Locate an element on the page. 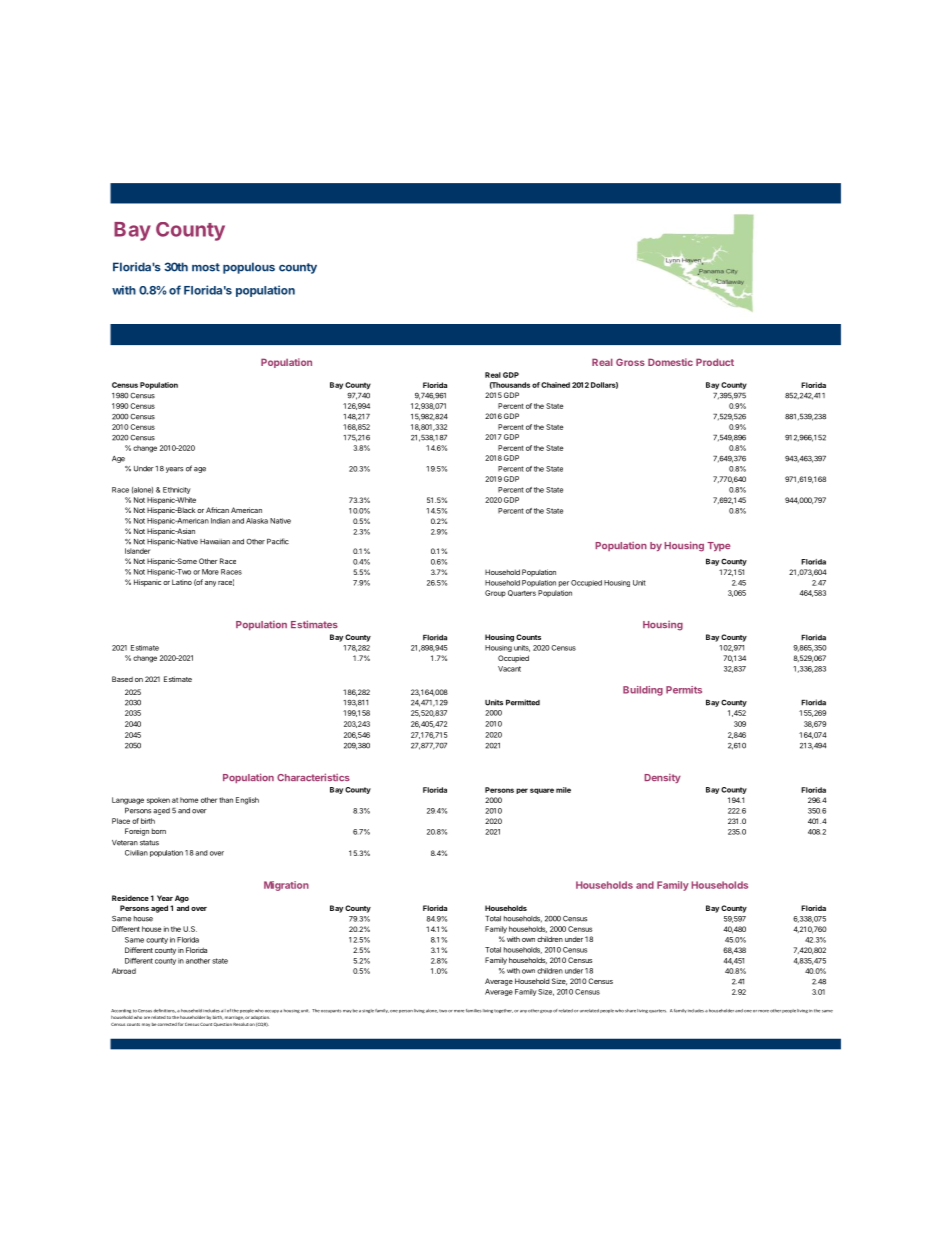 This image has width=952, height=1233. most is located at coordinates (206, 267).
